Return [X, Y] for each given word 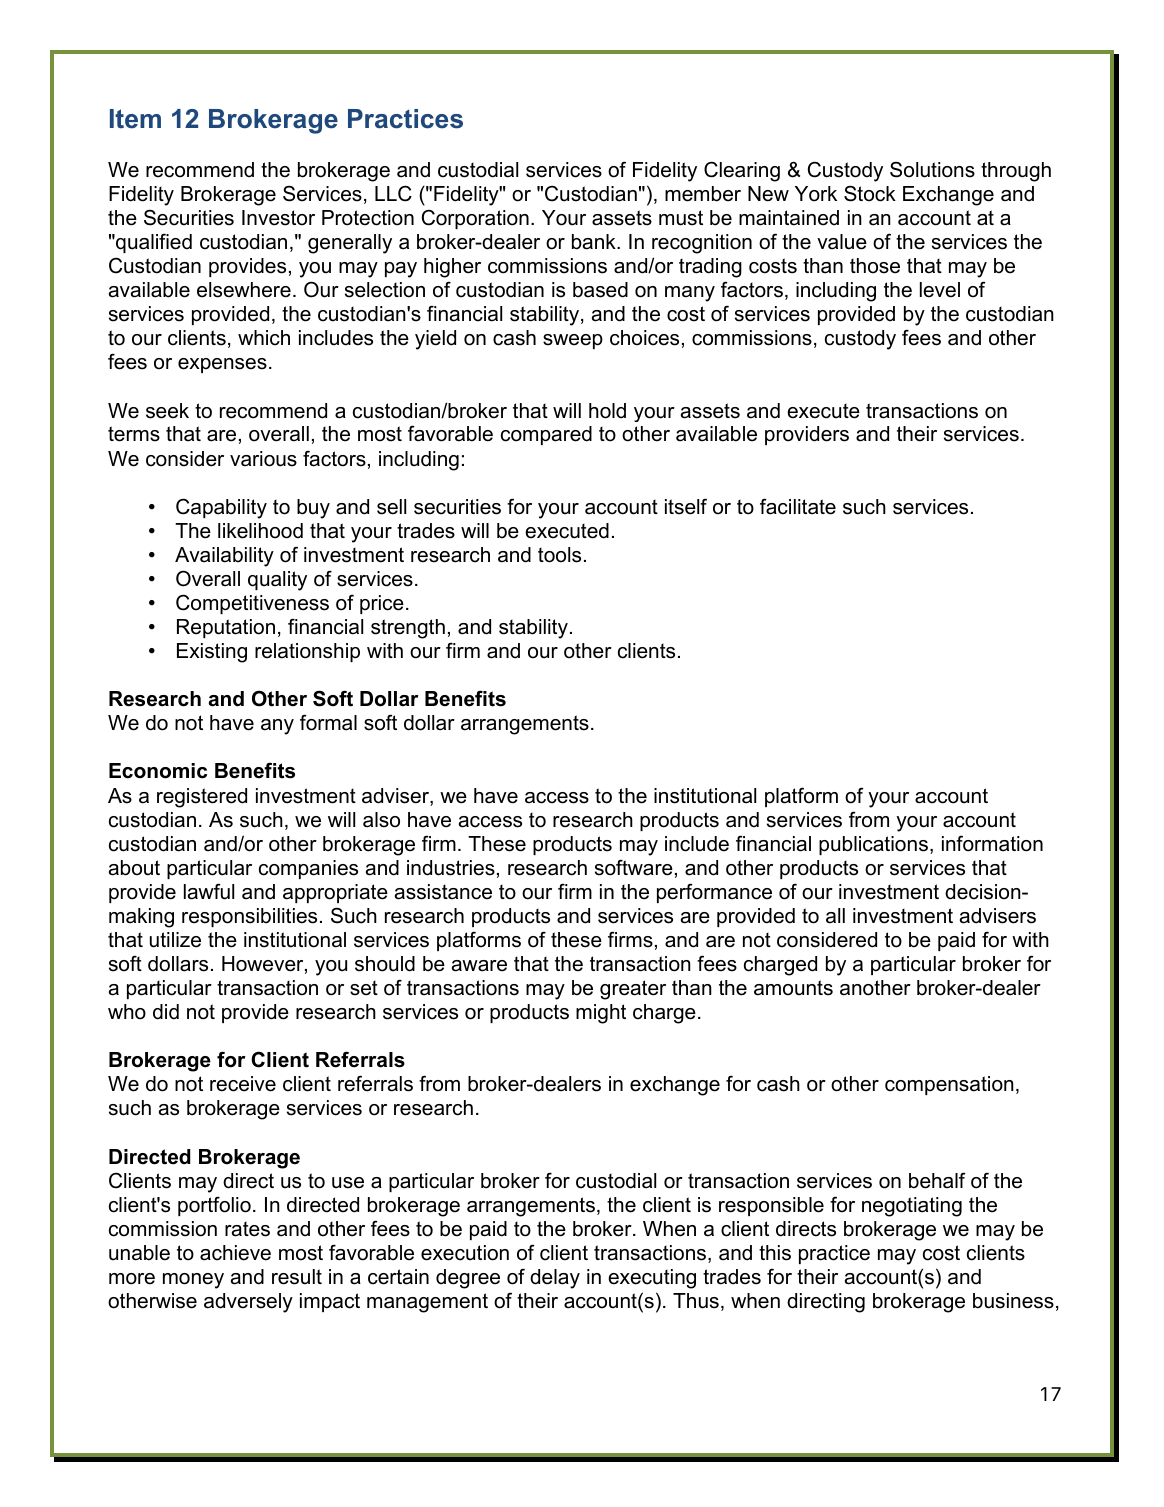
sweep [573, 341]
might [601, 1014]
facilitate [798, 506]
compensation [949, 1085]
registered [202, 798]
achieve [235, 1253]
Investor [278, 218]
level [940, 290]
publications [873, 845]
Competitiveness [252, 604]
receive [243, 1084]
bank [595, 242]
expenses [222, 365]
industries [451, 868]
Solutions [932, 169]
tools [559, 555]
